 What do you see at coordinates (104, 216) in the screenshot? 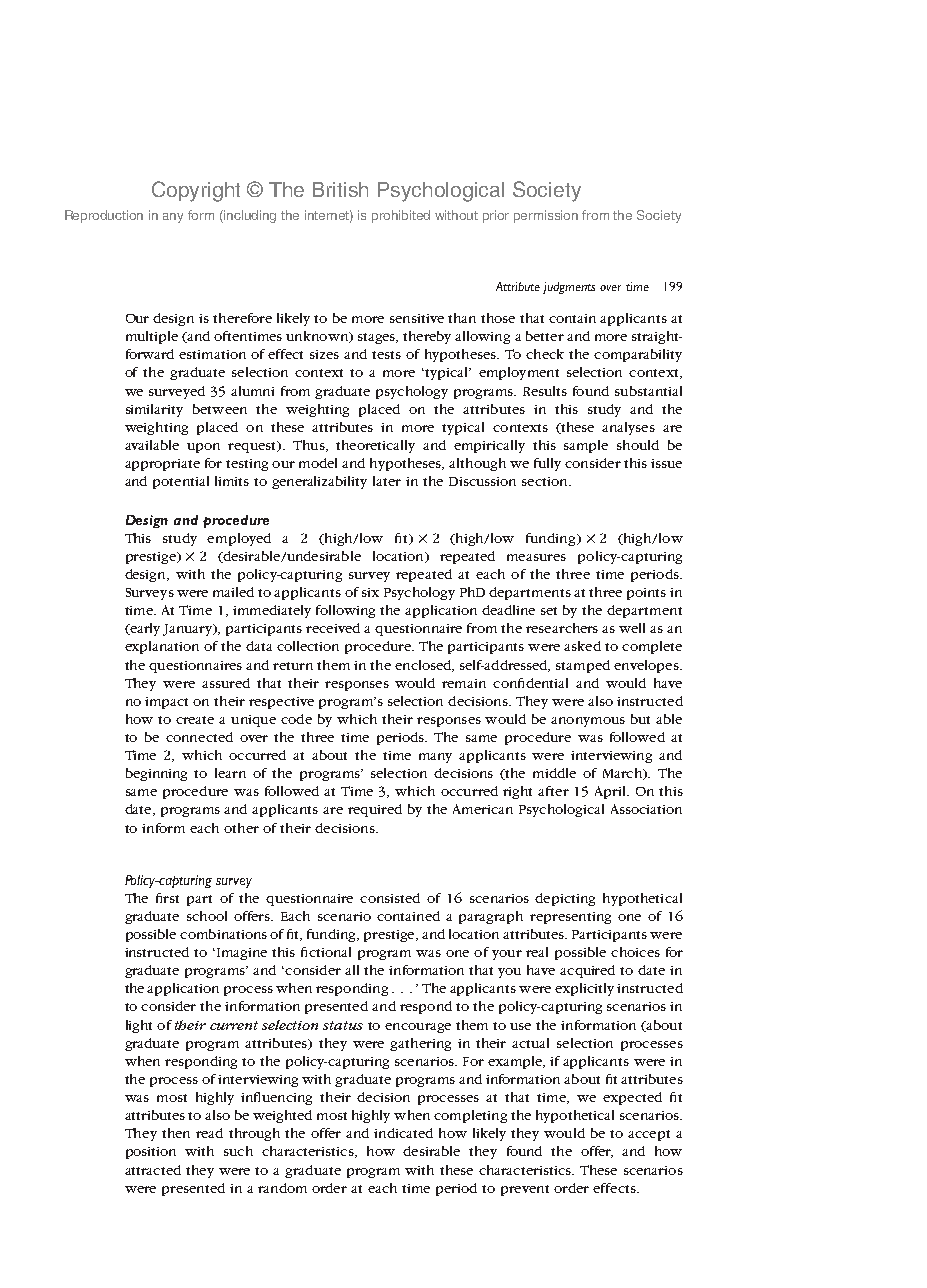
I see `Reproduction` at bounding box center [104, 216].
